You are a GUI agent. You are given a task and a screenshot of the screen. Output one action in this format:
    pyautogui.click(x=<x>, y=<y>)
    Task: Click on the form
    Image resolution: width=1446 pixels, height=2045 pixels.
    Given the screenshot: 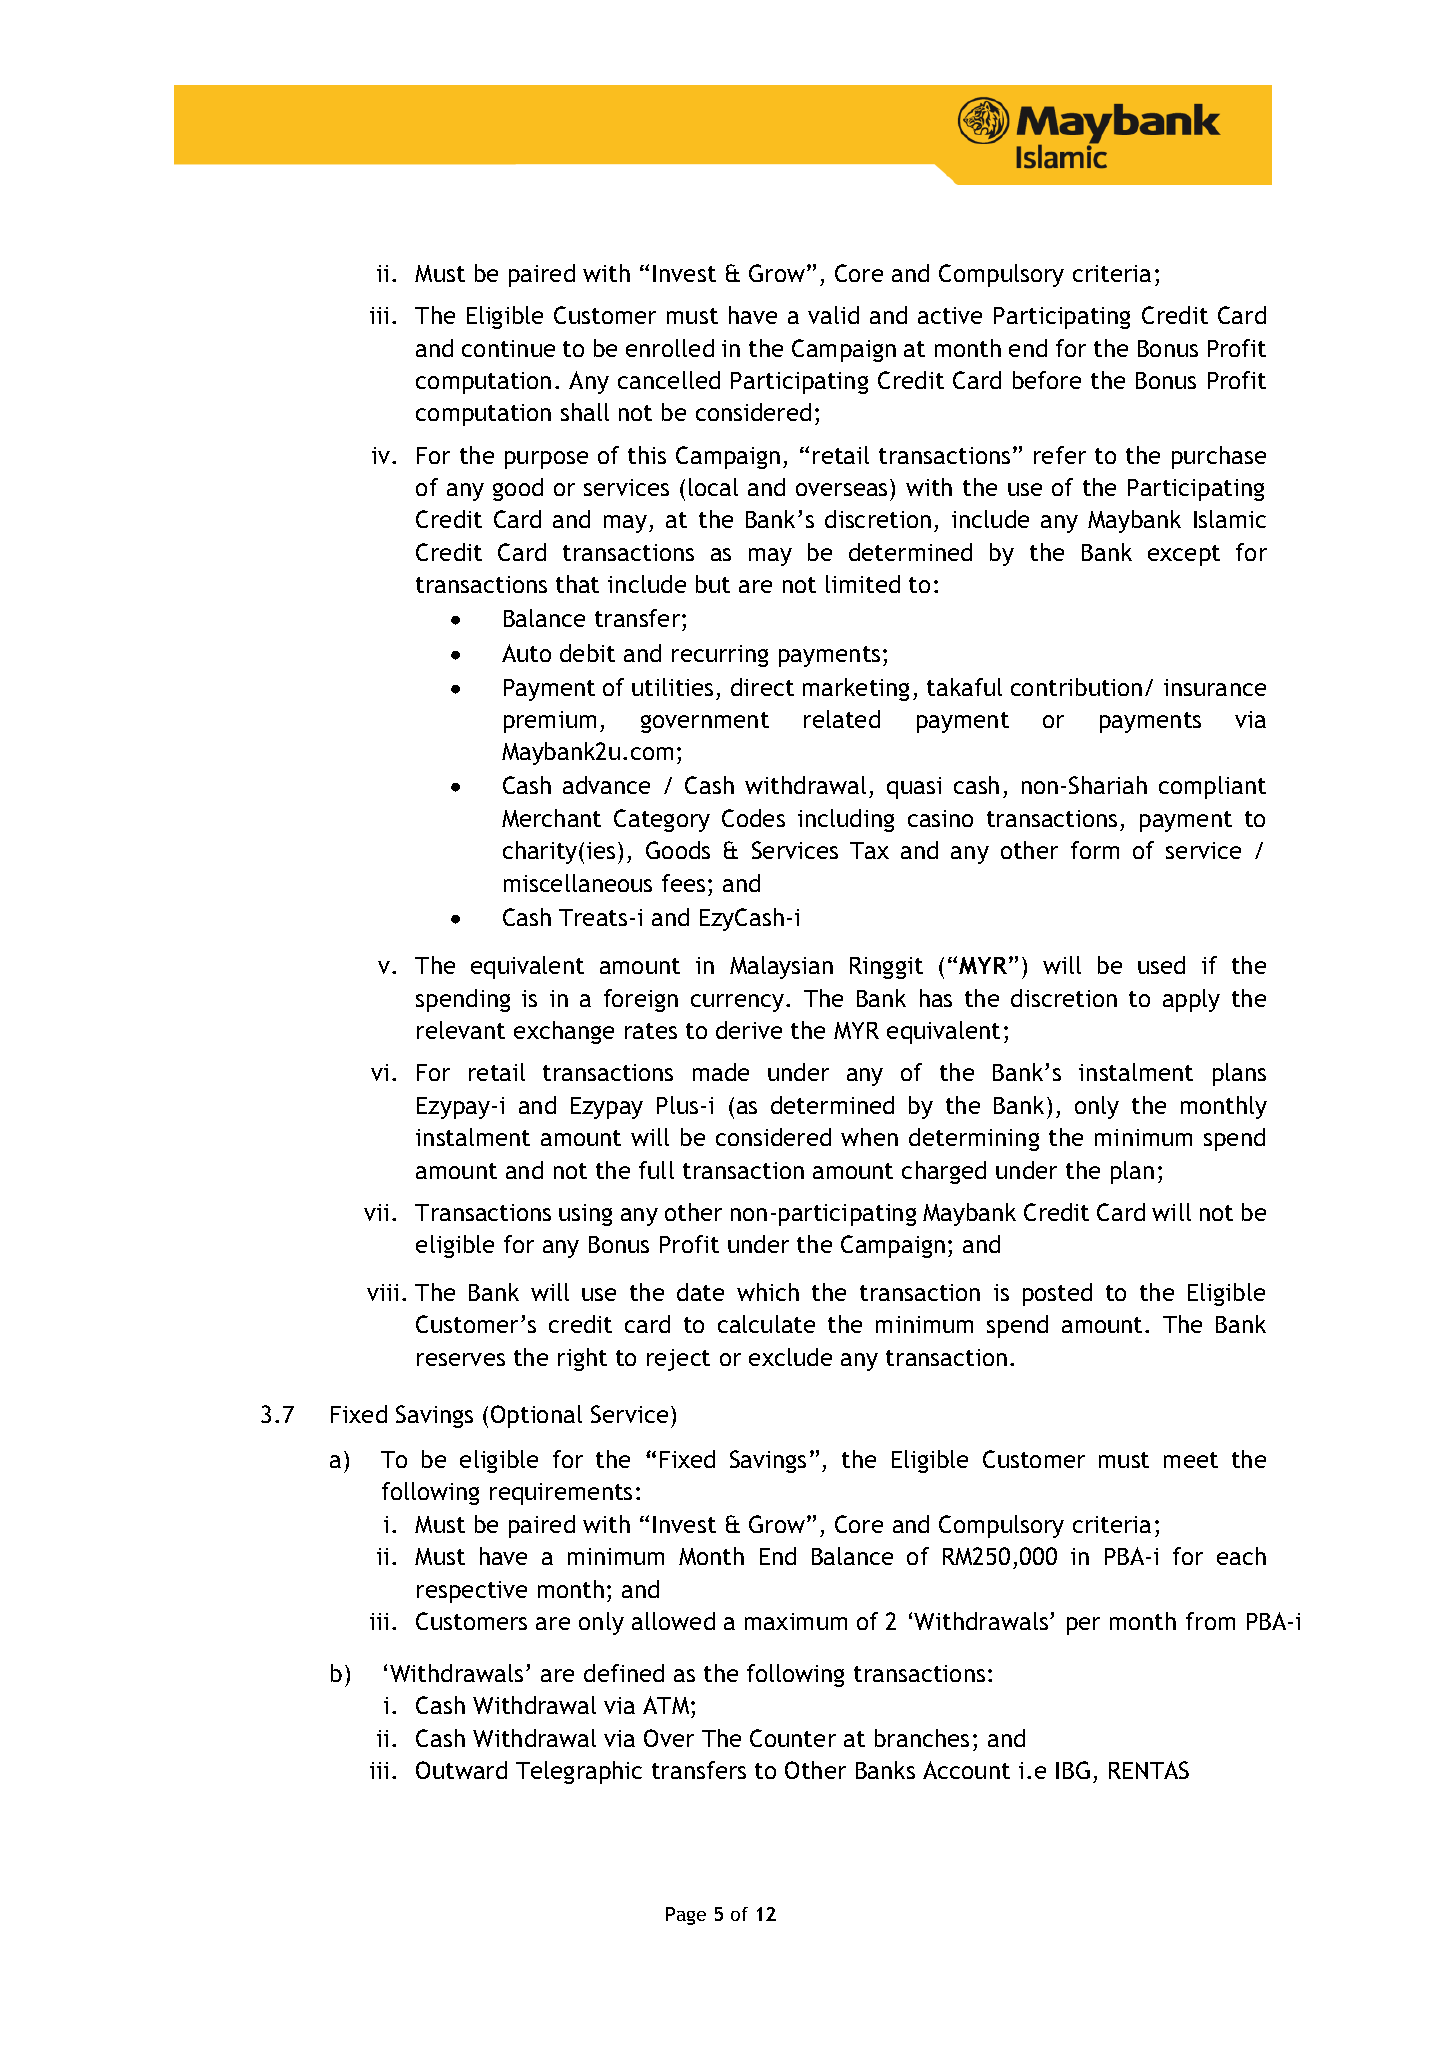 What is the action you would take?
    pyautogui.click(x=1095, y=850)
